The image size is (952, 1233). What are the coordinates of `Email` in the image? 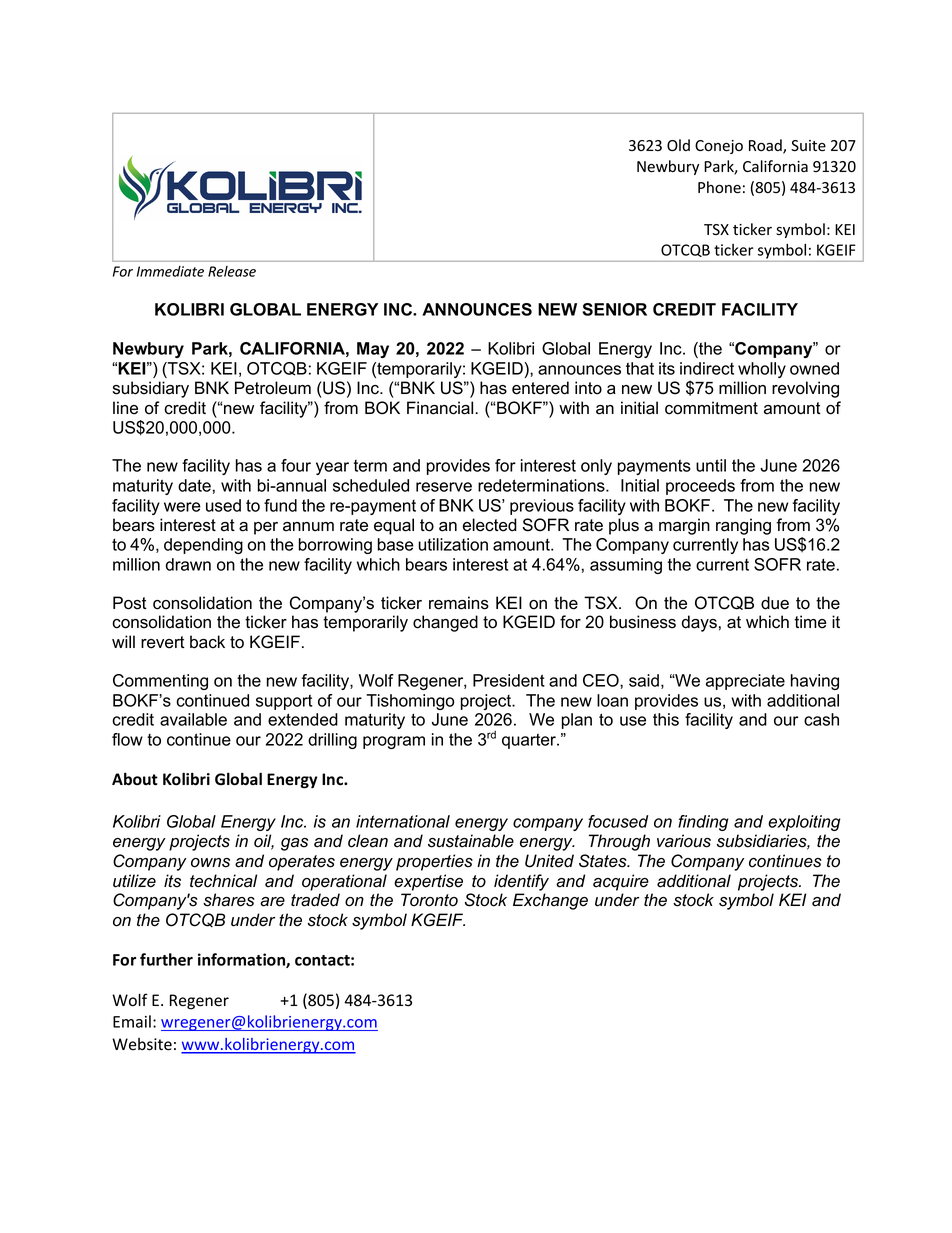 It's located at (132, 1021).
